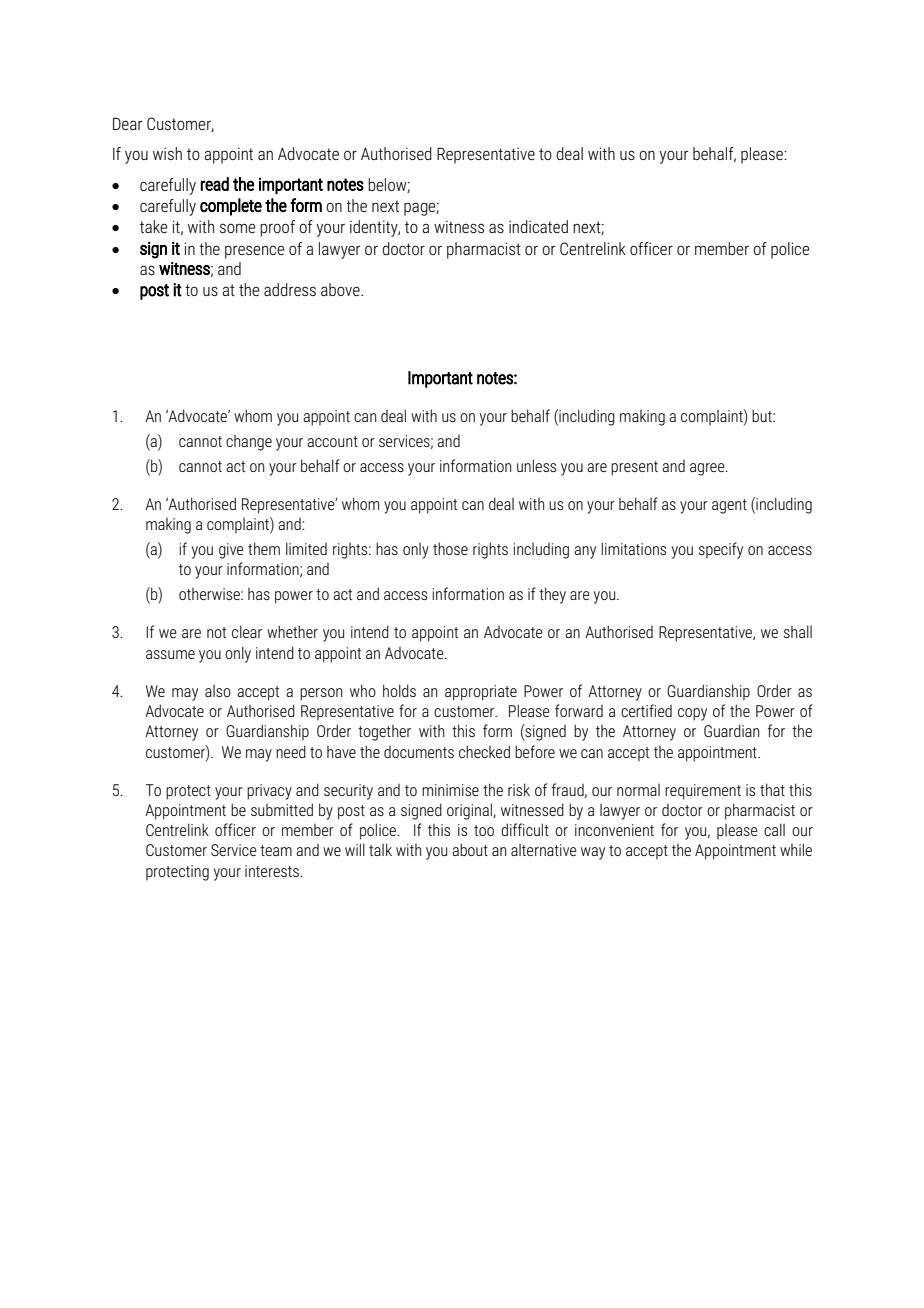 This document has height=1308, width=924. I want to click on give, so click(231, 551).
